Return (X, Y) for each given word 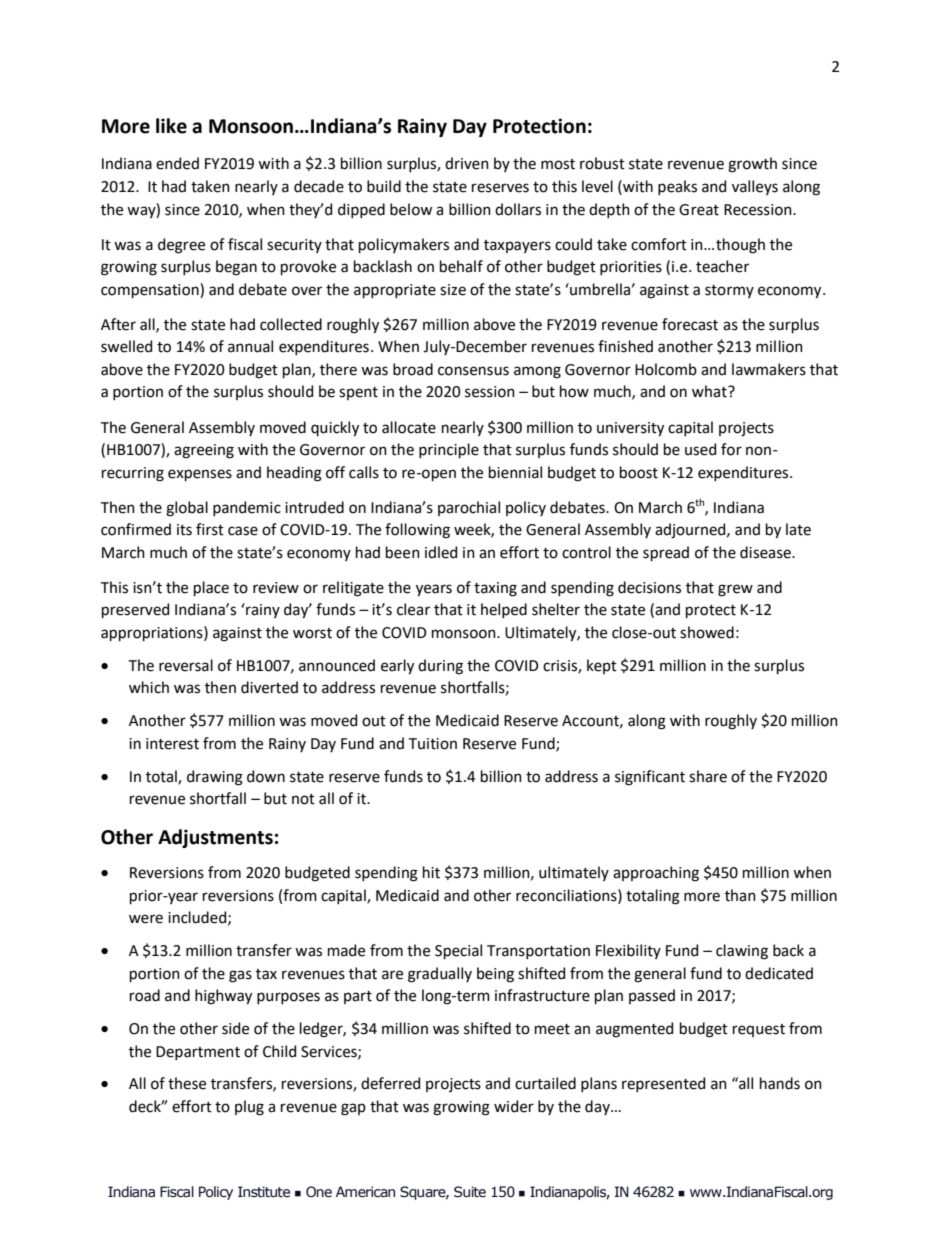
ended (177, 163)
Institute (264, 1192)
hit (431, 872)
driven (467, 163)
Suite (470, 1192)
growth (752, 165)
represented (663, 1084)
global (187, 509)
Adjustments (215, 838)
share (708, 776)
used (700, 449)
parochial (469, 508)
